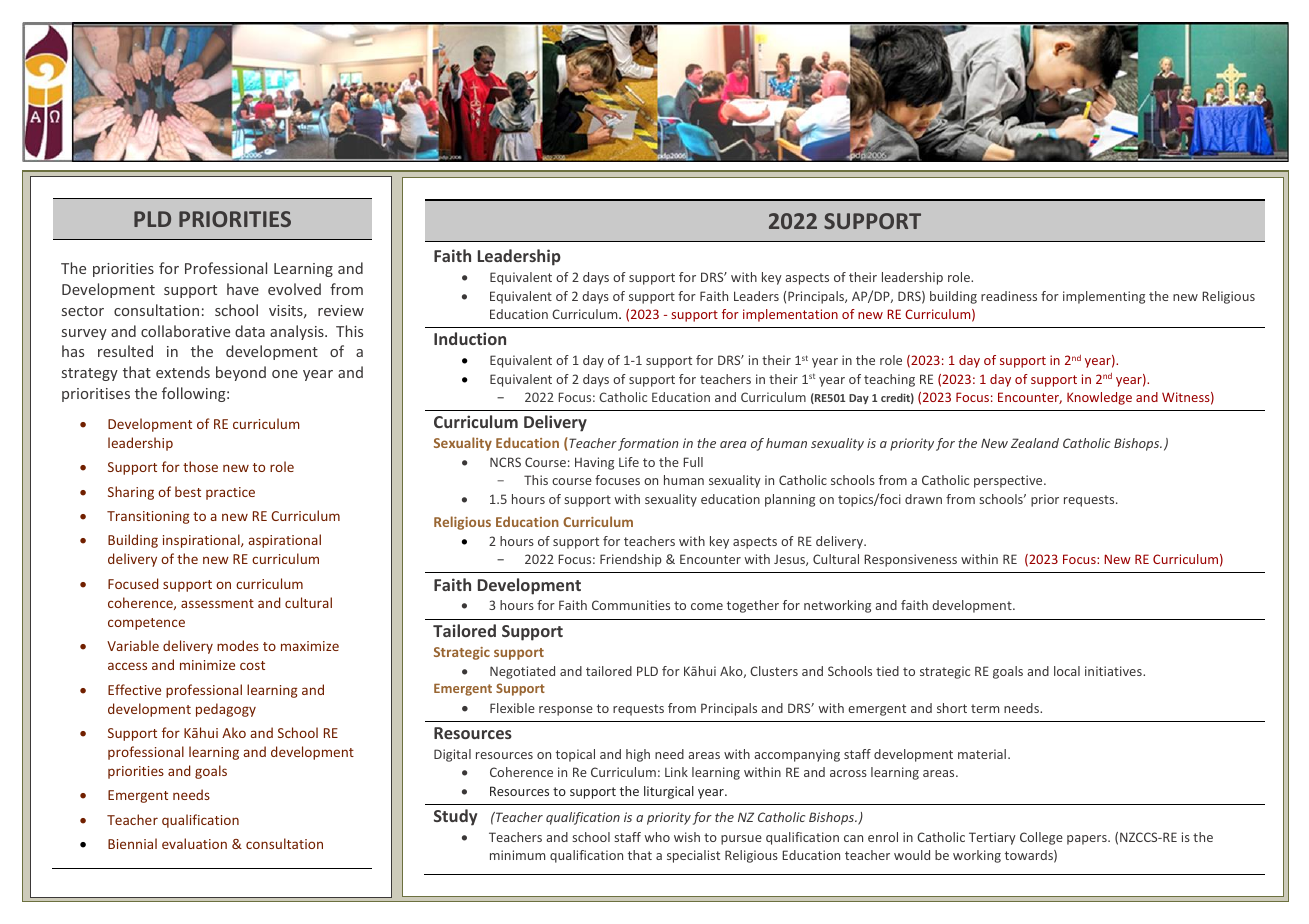 The image size is (1309, 924). I want to click on readiness, so click(1009, 296).
